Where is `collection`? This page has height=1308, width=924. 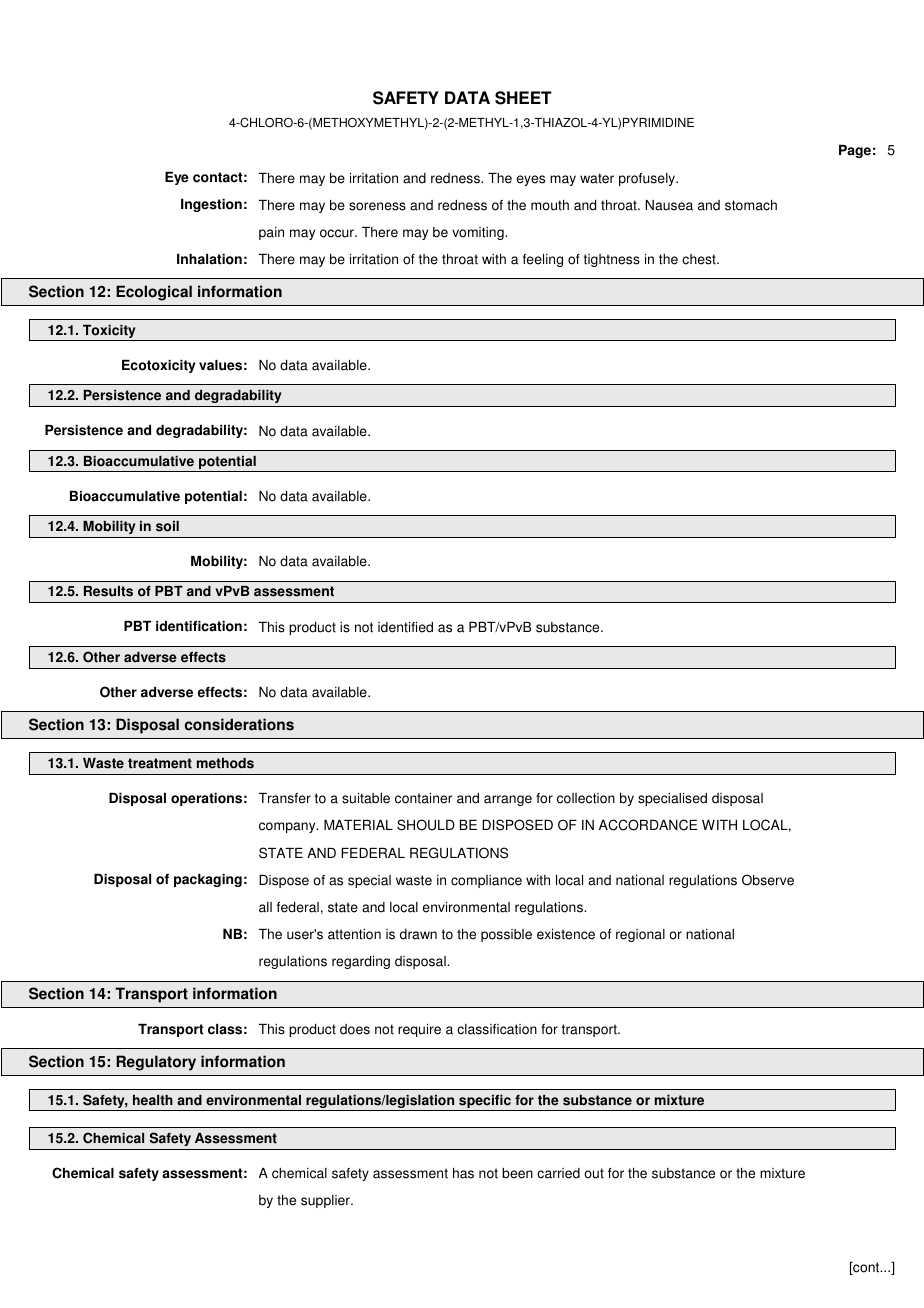 collection is located at coordinates (586, 798).
